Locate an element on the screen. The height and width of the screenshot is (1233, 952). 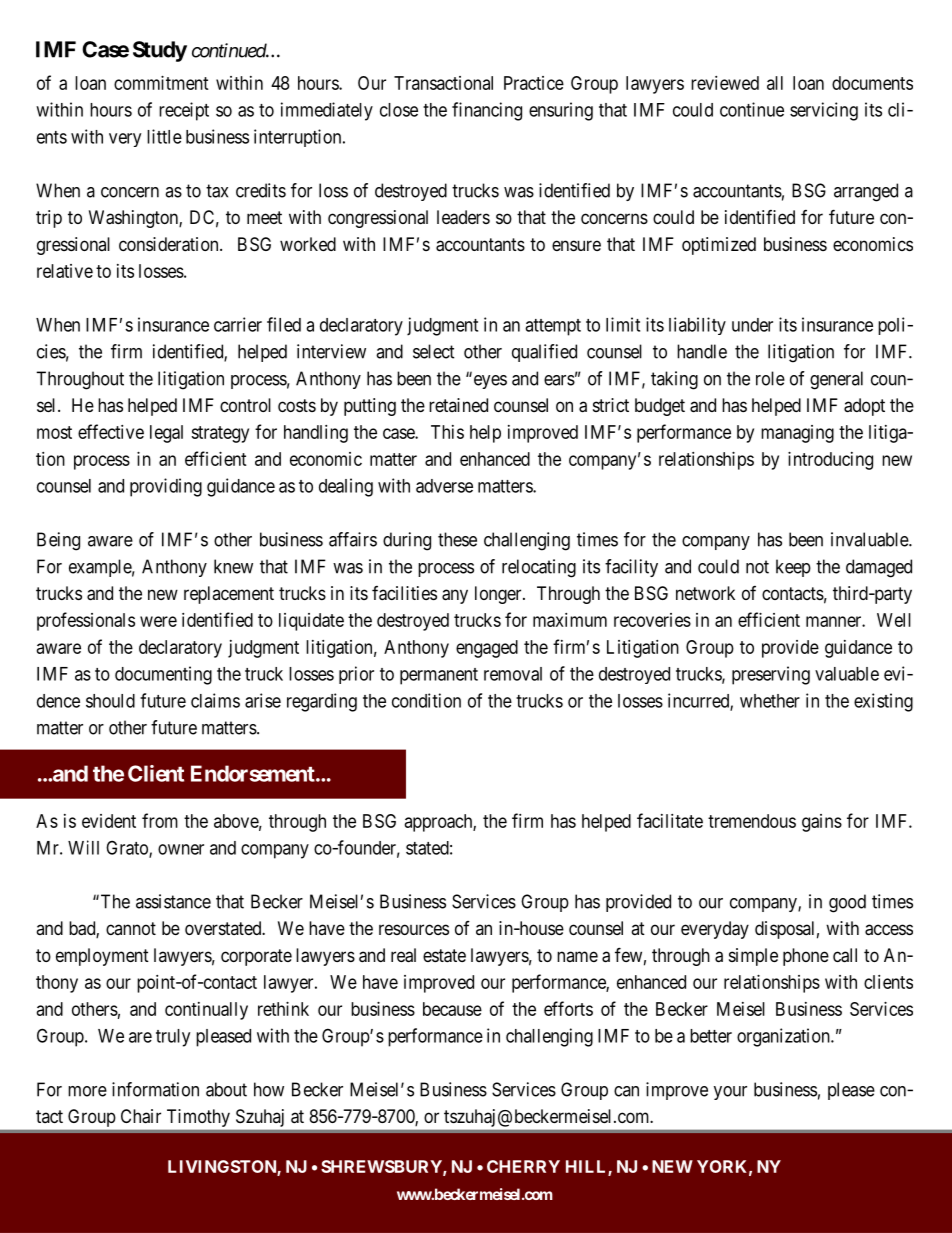
permanent is located at coordinates (439, 676).
